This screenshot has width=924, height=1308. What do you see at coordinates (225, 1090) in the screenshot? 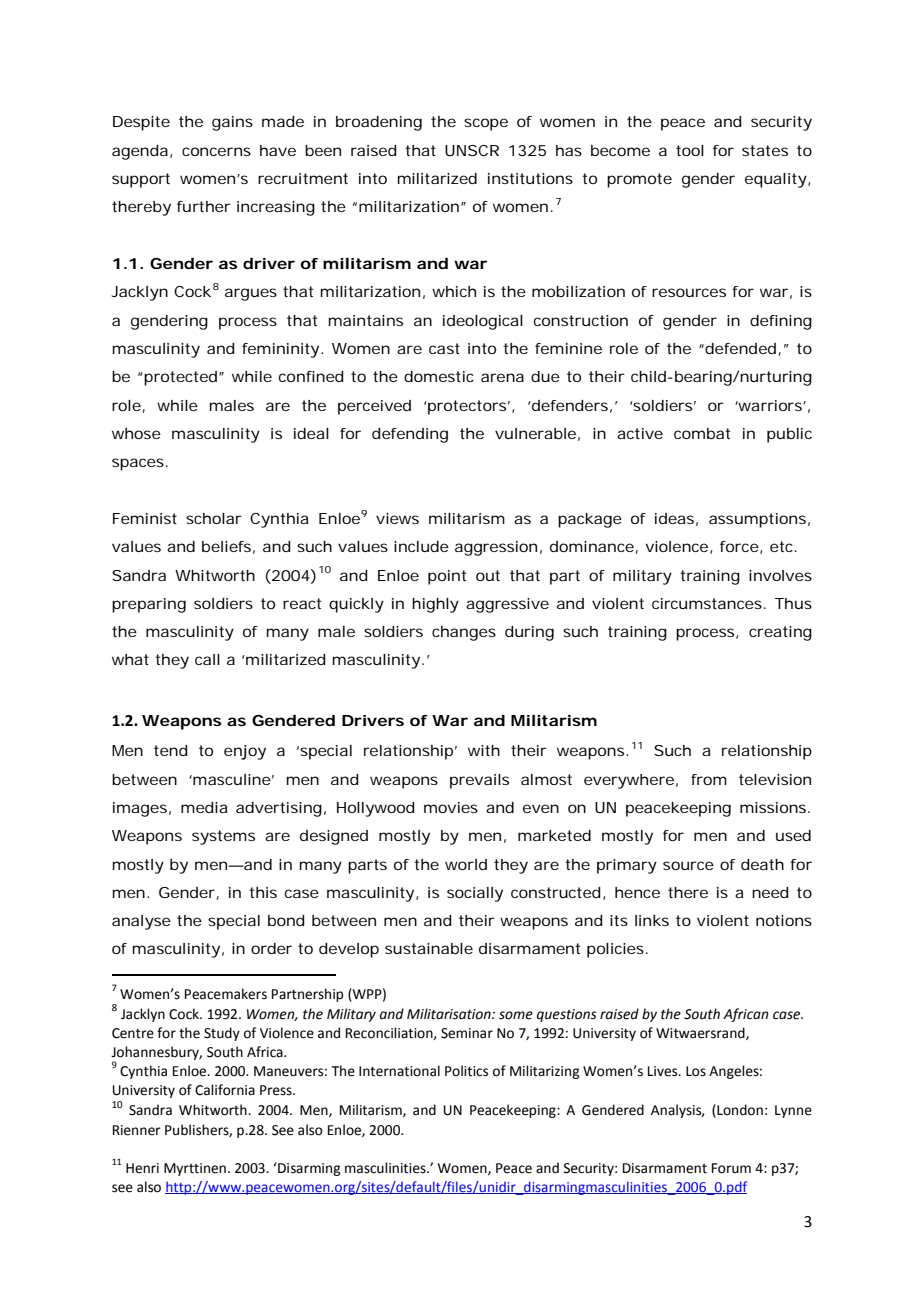
I see `California` at bounding box center [225, 1090].
